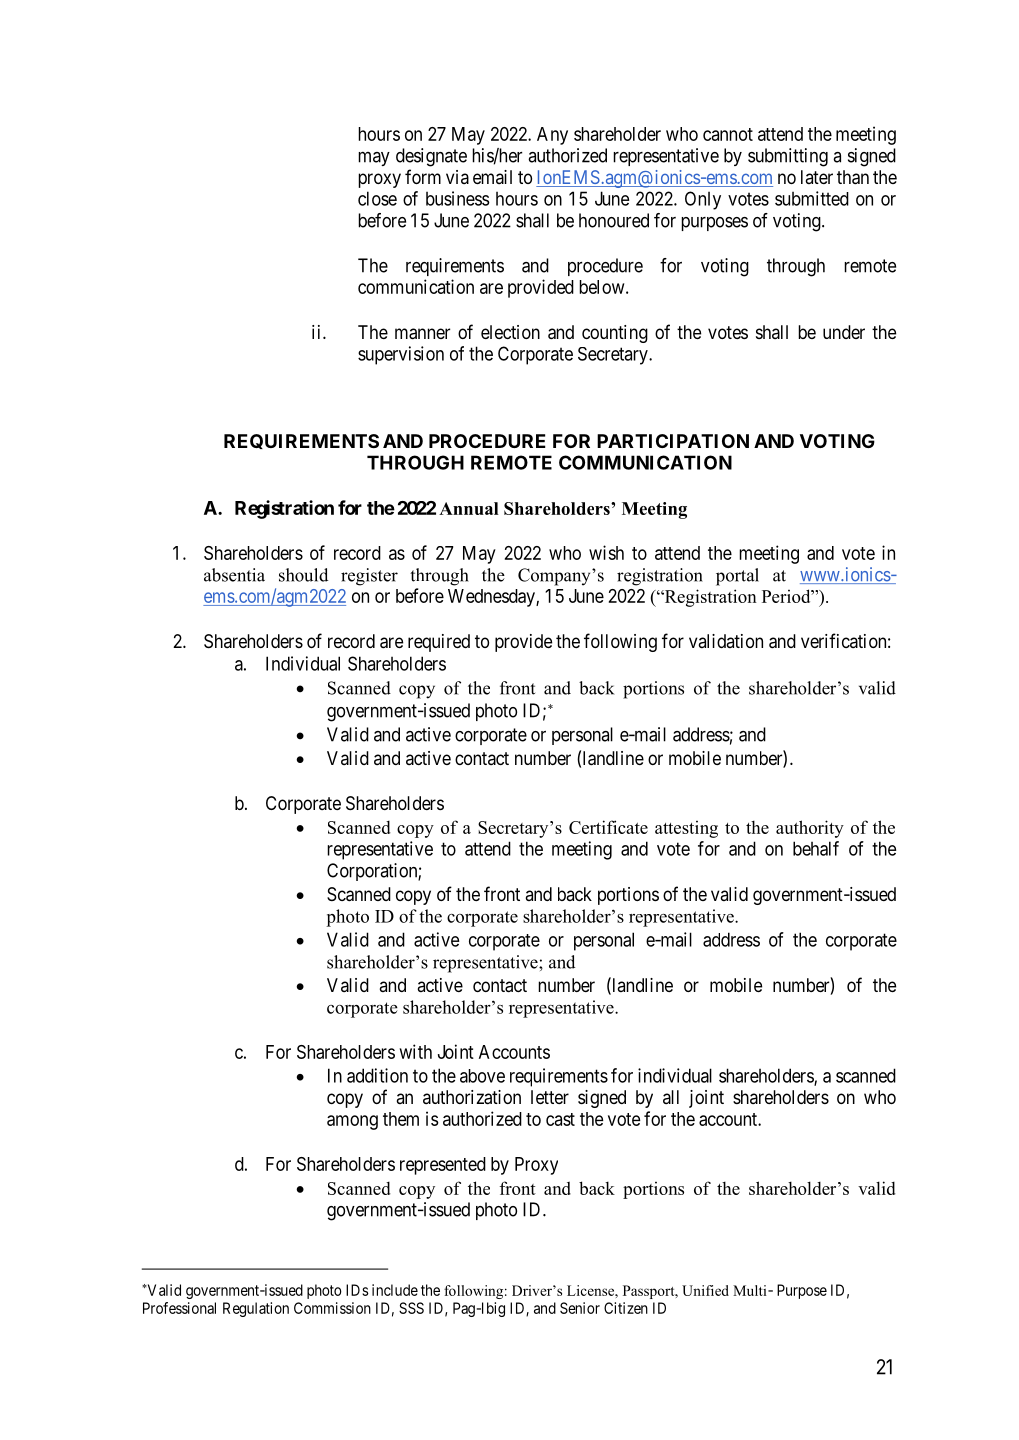  Describe the element at coordinates (788, 157) in the screenshot. I see `submitting` at that location.
